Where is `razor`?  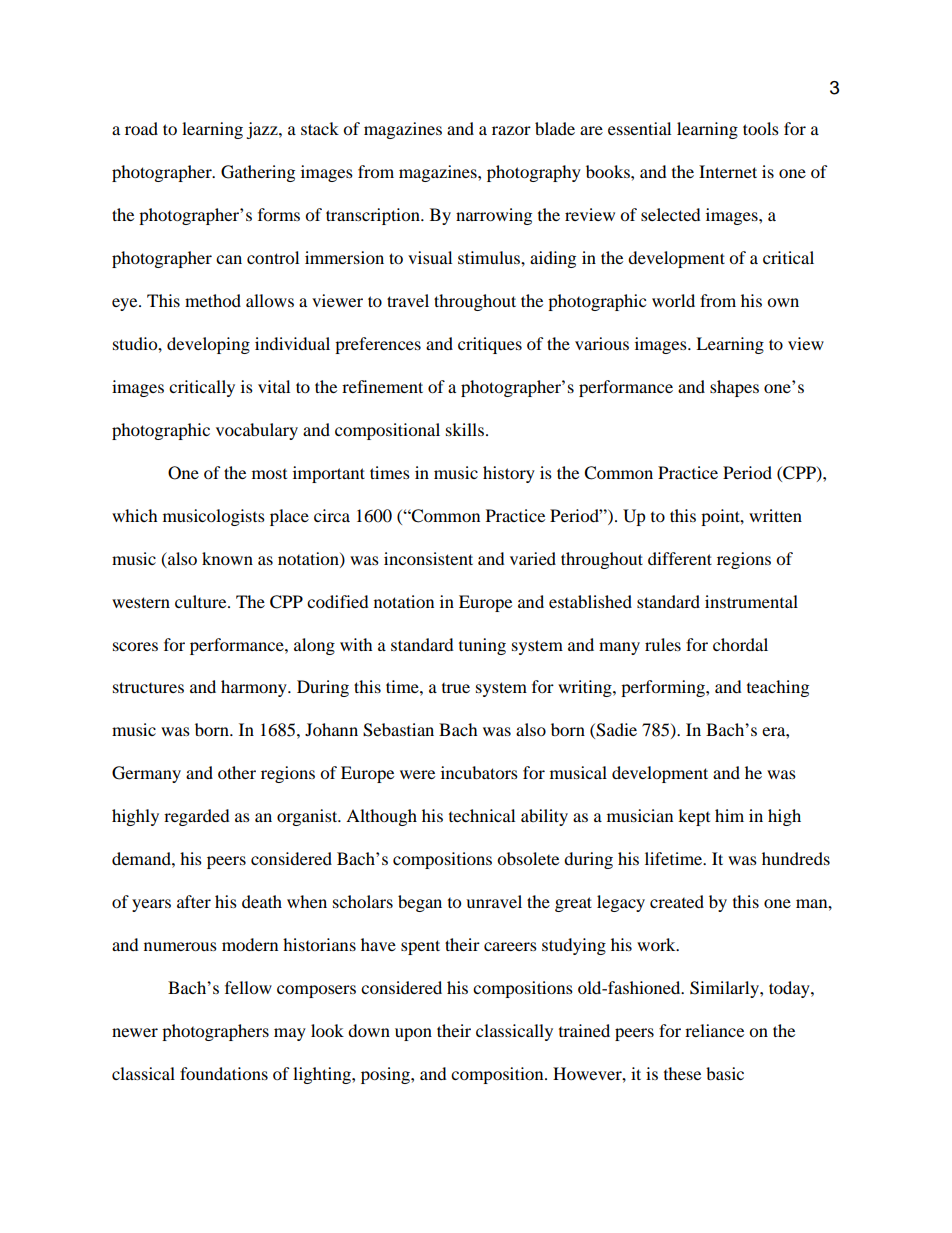
razor is located at coordinates (511, 130).
